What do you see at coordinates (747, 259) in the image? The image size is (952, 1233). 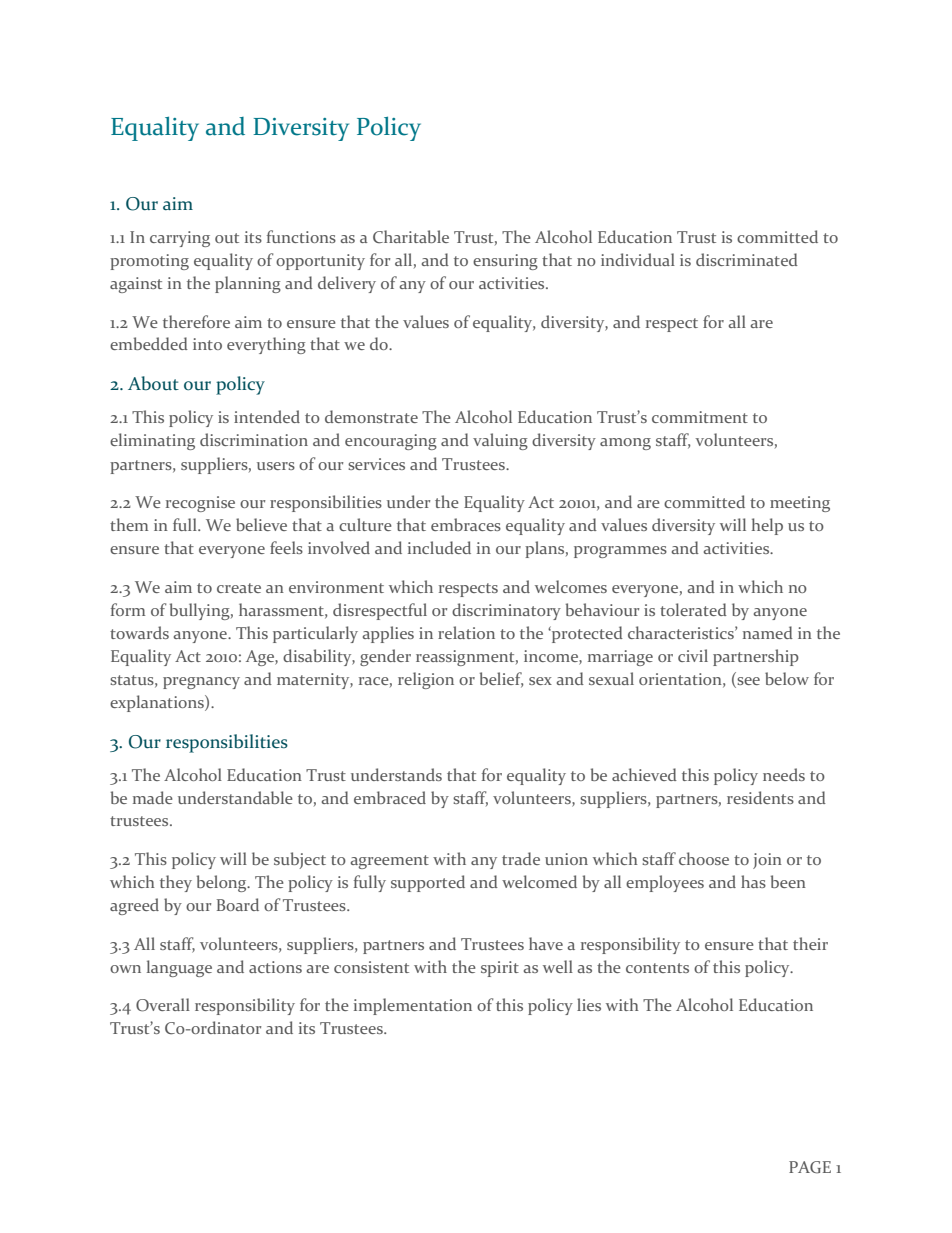 I see `discriminated` at bounding box center [747, 259].
